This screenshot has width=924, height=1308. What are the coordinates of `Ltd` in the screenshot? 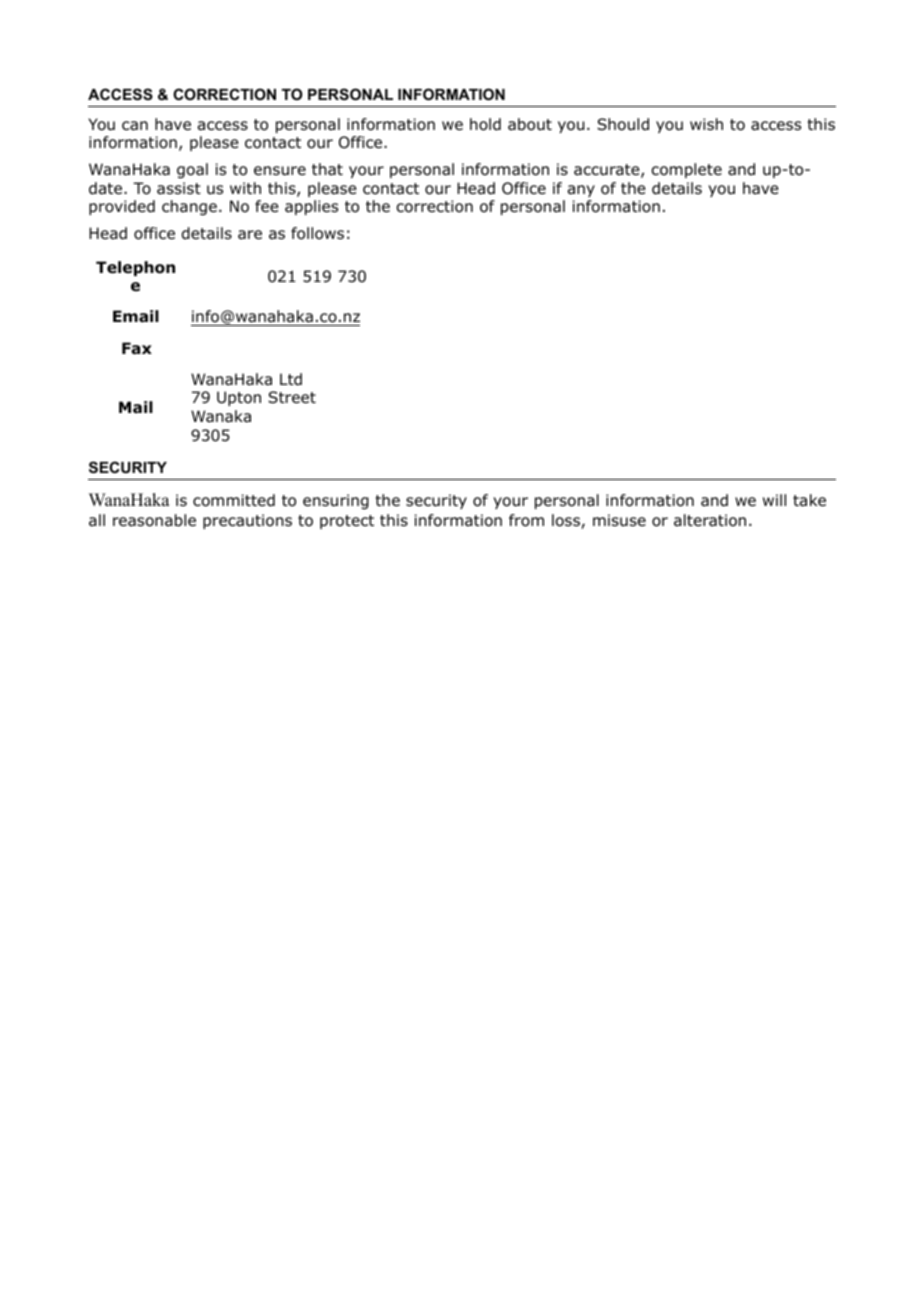 It's located at (291, 379).
